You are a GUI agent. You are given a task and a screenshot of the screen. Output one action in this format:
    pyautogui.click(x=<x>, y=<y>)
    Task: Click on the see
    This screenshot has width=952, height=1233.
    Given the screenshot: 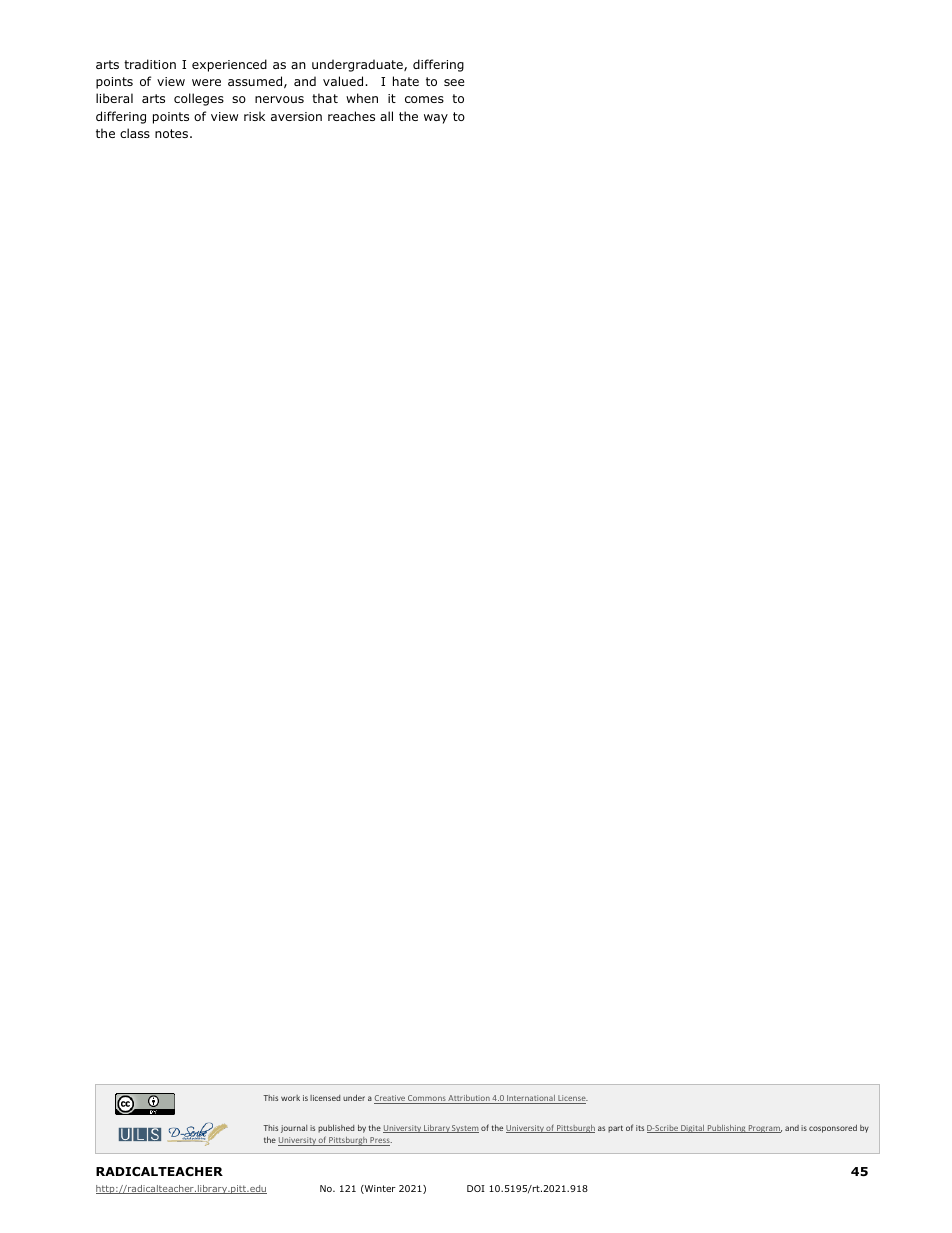 What is the action you would take?
    pyautogui.click(x=454, y=82)
